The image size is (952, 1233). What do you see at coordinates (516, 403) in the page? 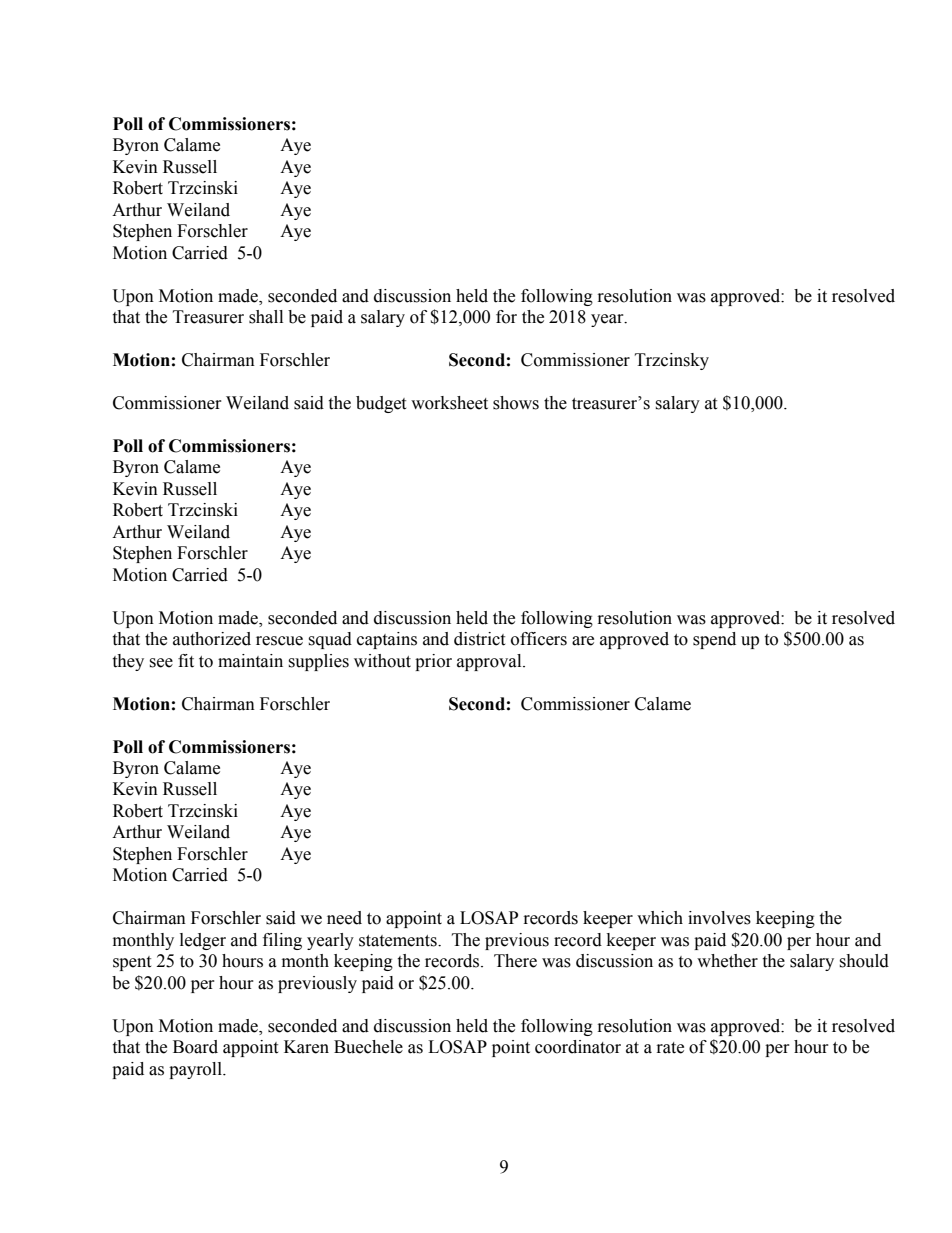
I see `shows` at bounding box center [516, 403].
